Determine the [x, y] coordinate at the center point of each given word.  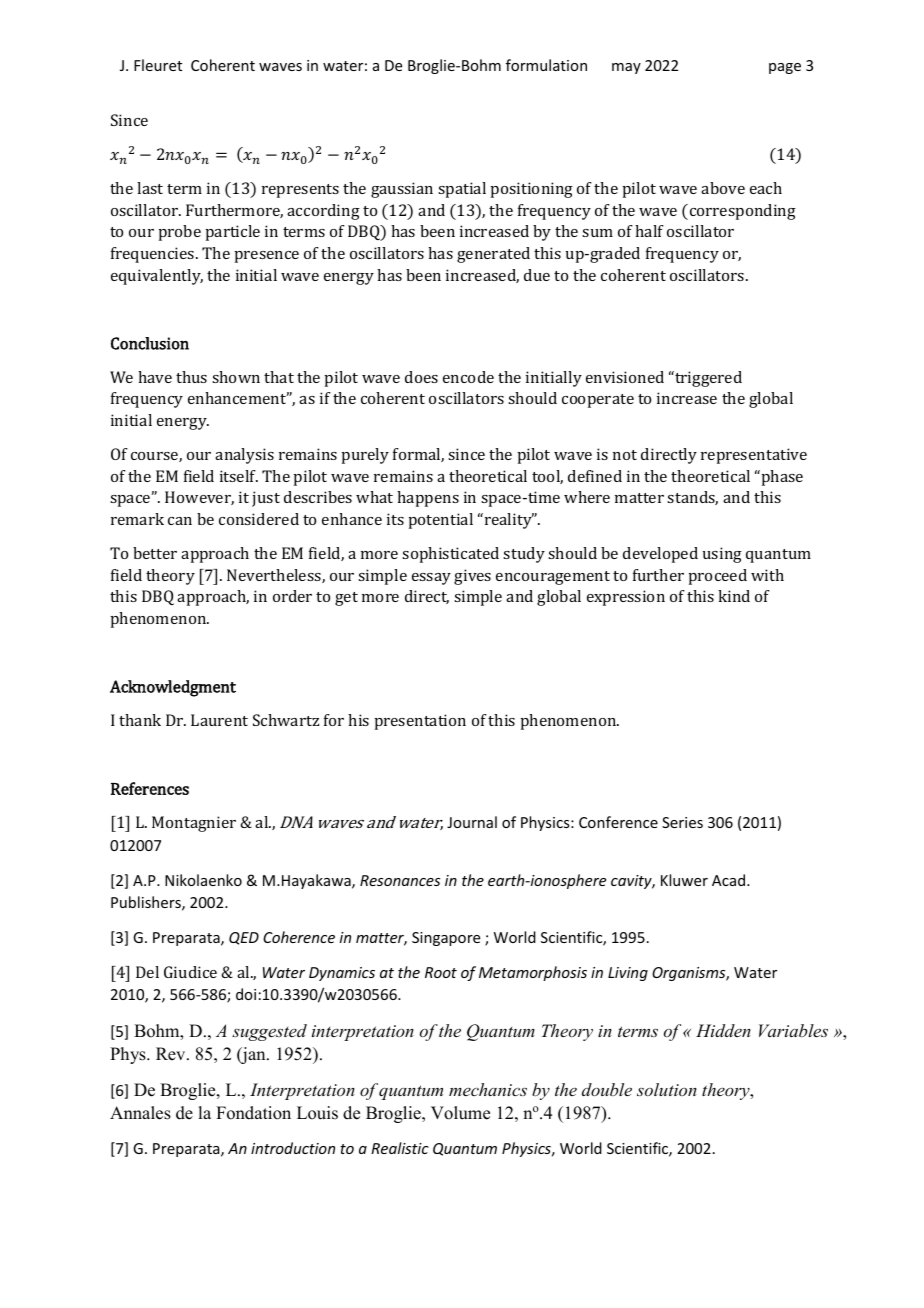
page [785, 68]
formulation [546, 65]
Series [682, 822]
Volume [460, 1113]
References [150, 788]
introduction [293, 1148]
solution [667, 1089]
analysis [244, 456]
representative [754, 456]
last [150, 188]
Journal [472, 822]
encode [468, 377]
